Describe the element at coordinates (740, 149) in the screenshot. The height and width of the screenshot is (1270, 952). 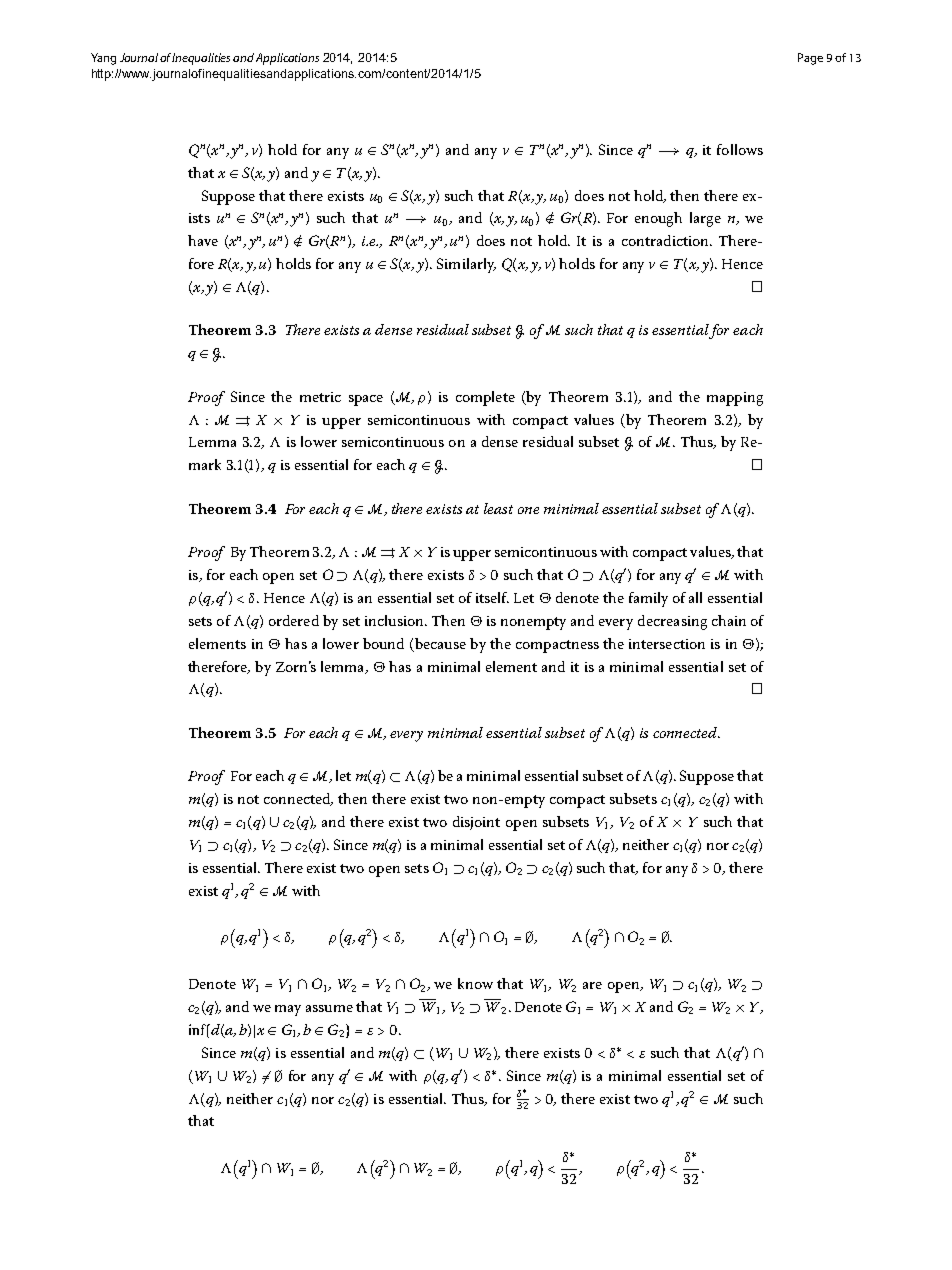
I see `follows` at that location.
